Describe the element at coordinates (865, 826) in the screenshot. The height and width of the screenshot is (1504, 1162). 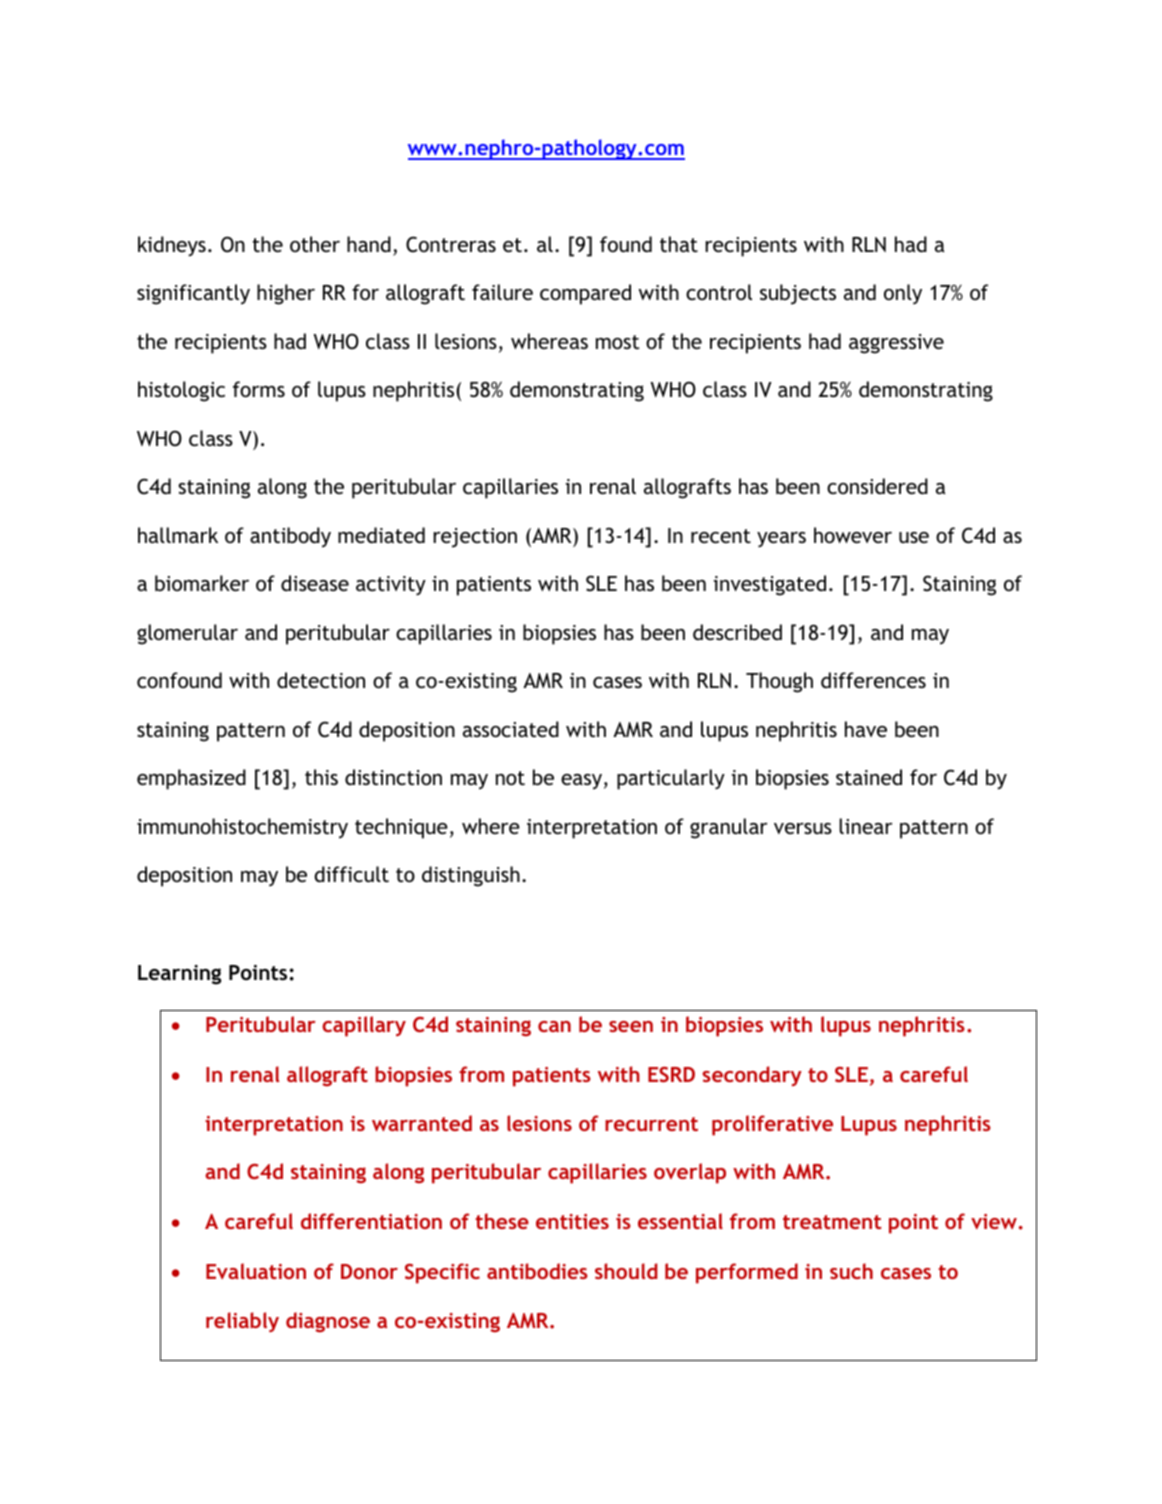
I see `linear` at that location.
